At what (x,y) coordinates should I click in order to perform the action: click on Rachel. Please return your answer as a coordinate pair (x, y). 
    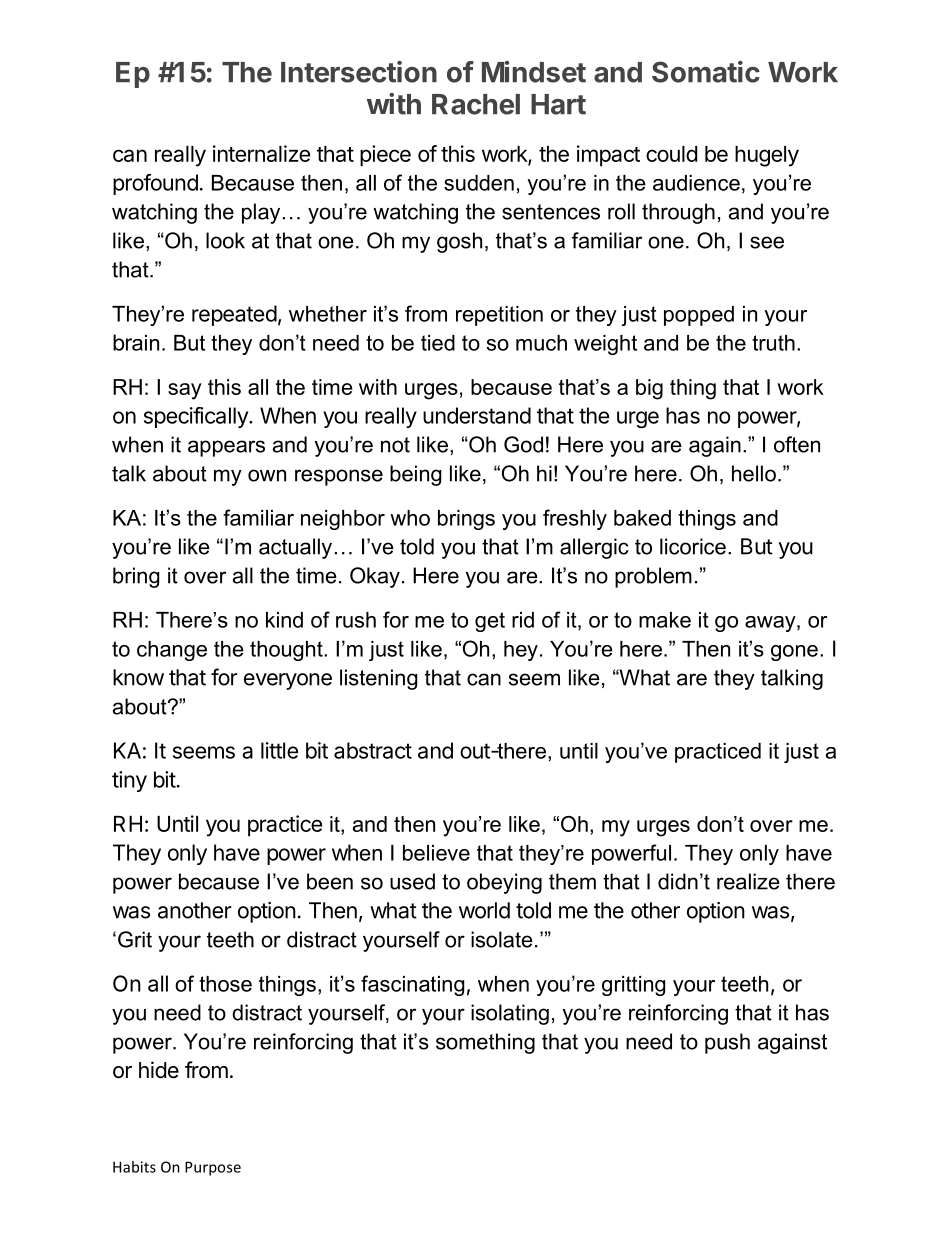
    Looking at the image, I should click on (476, 104).
